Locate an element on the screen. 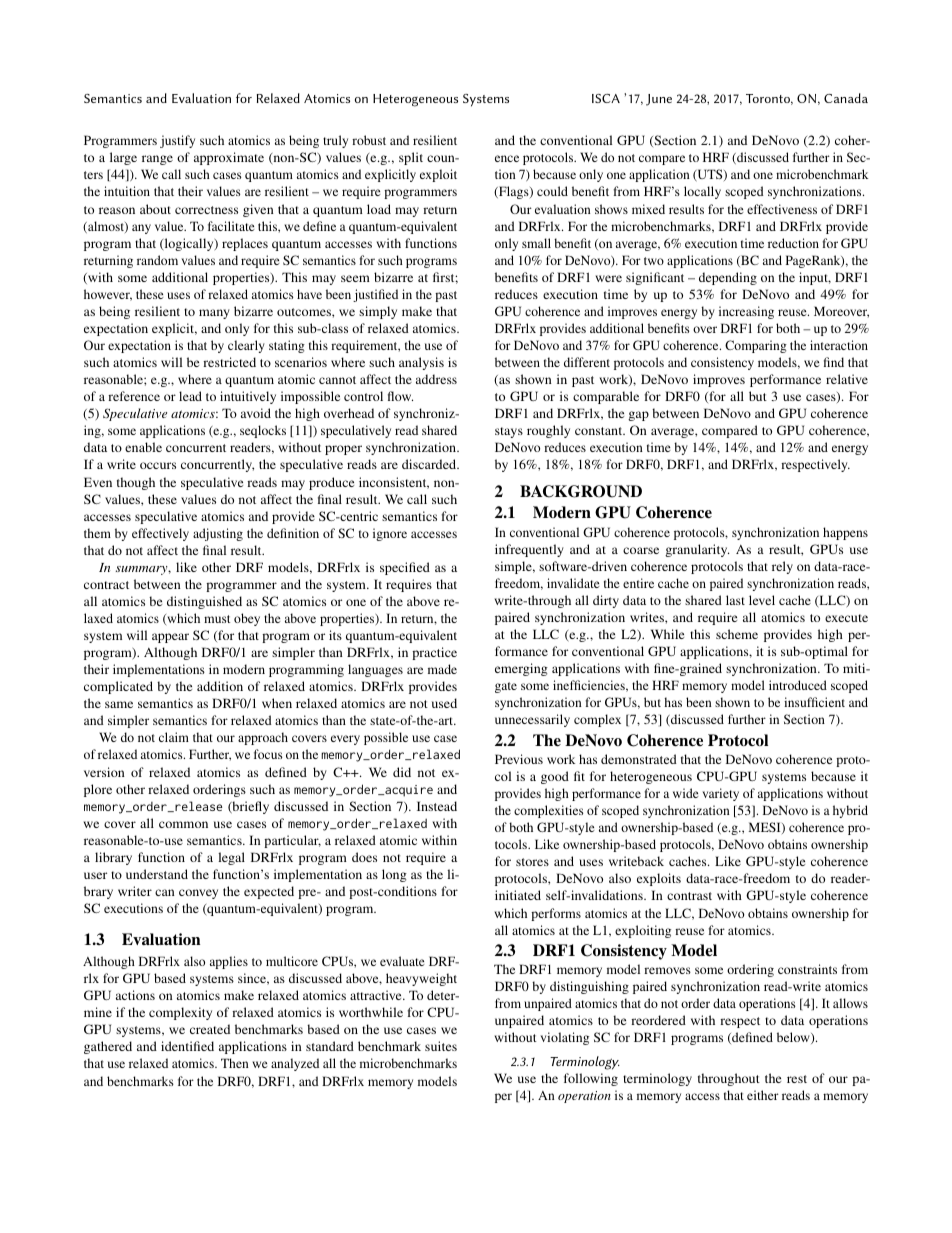 The image size is (952, 1233). distinguished is located at coordinates (204, 602).
